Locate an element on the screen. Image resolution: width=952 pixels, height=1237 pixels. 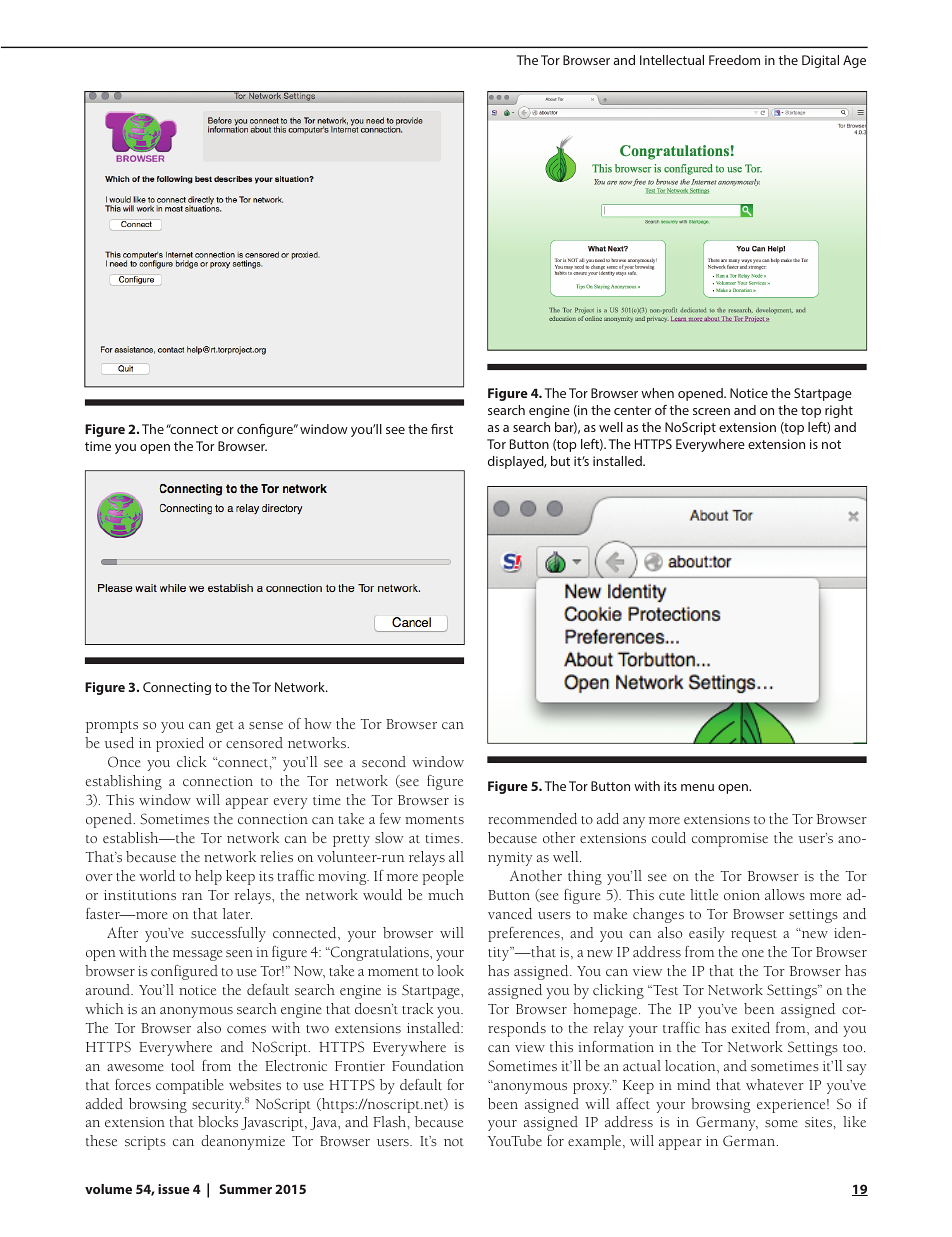
scripts is located at coordinates (145, 1143).
